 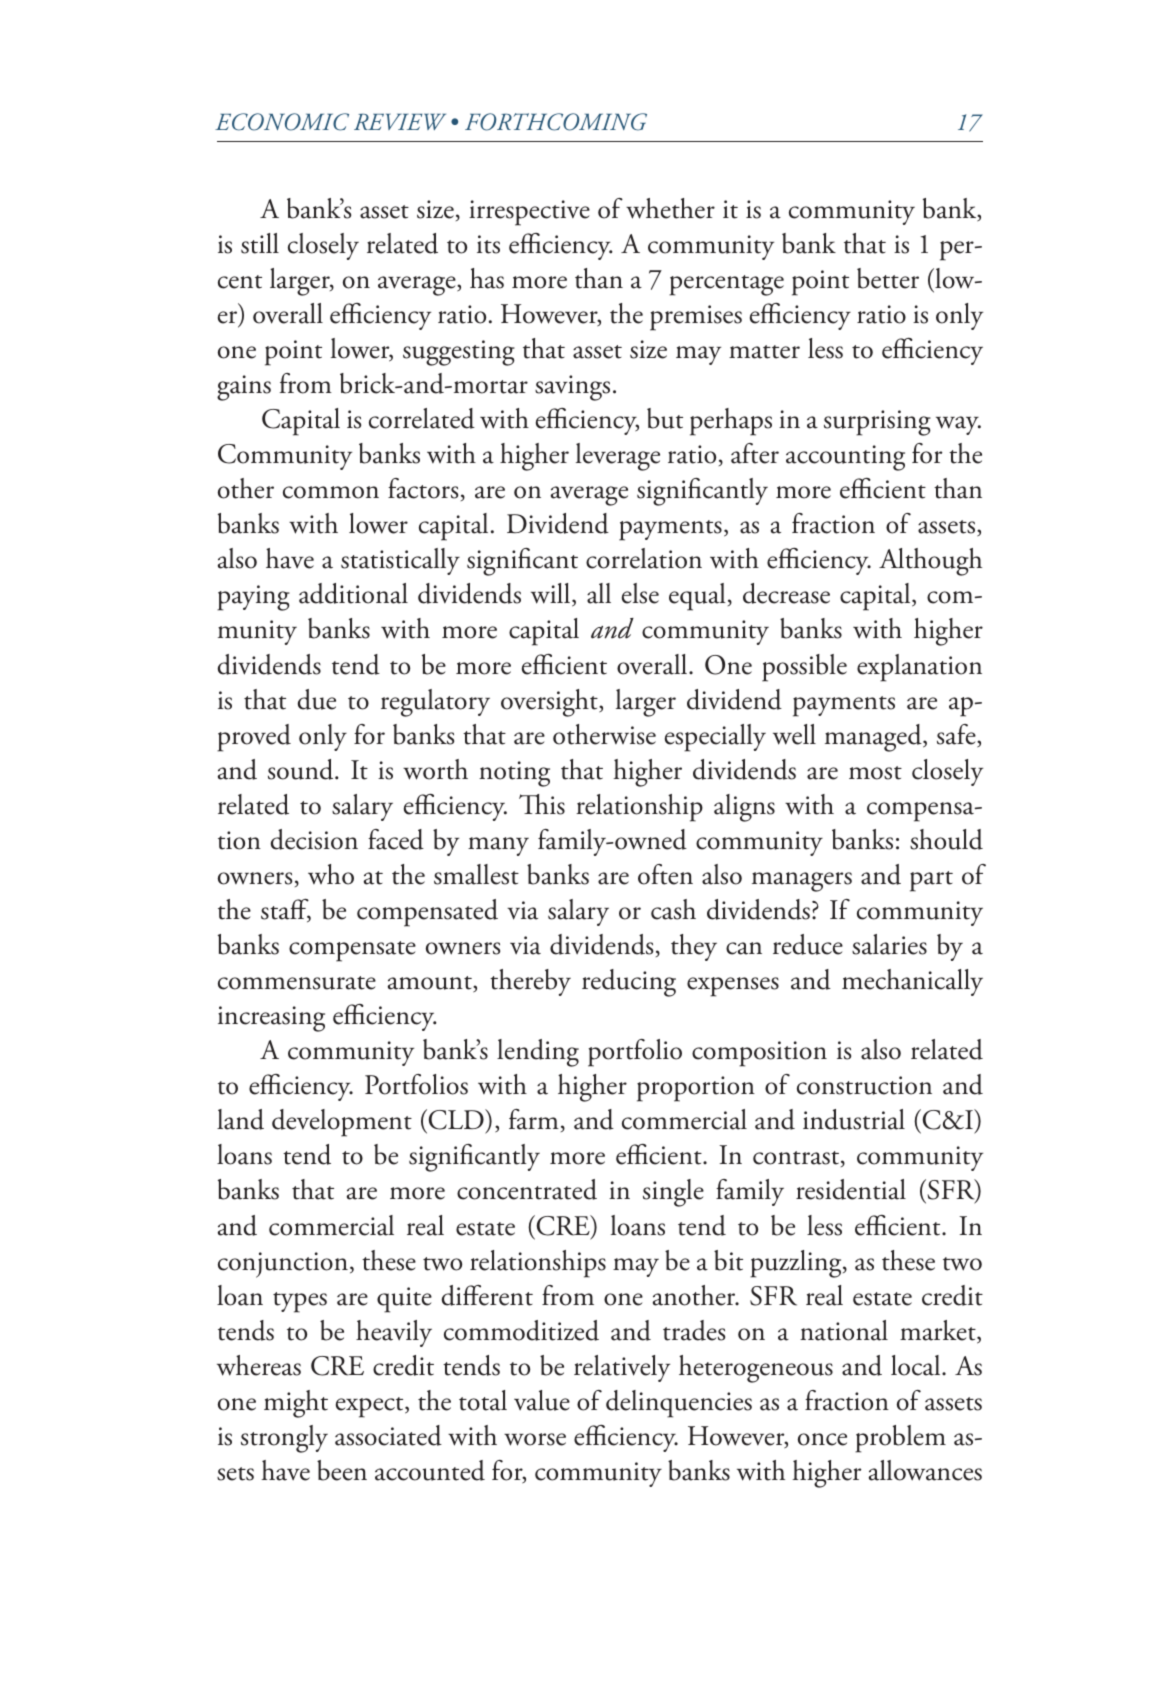 I want to click on better, so click(x=888, y=278).
